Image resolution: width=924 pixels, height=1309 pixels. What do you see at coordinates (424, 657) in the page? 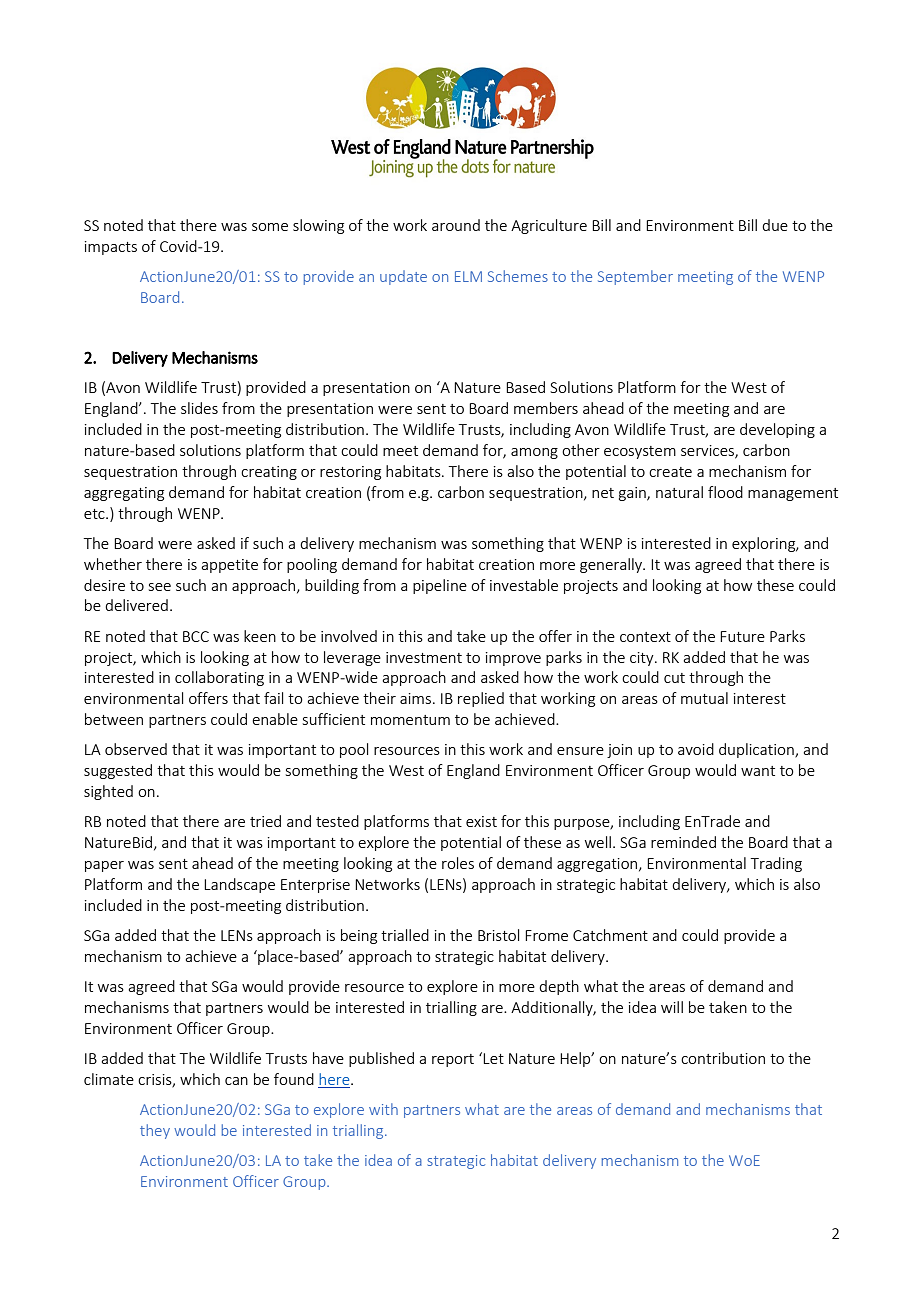
I see `investment` at bounding box center [424, 657].
